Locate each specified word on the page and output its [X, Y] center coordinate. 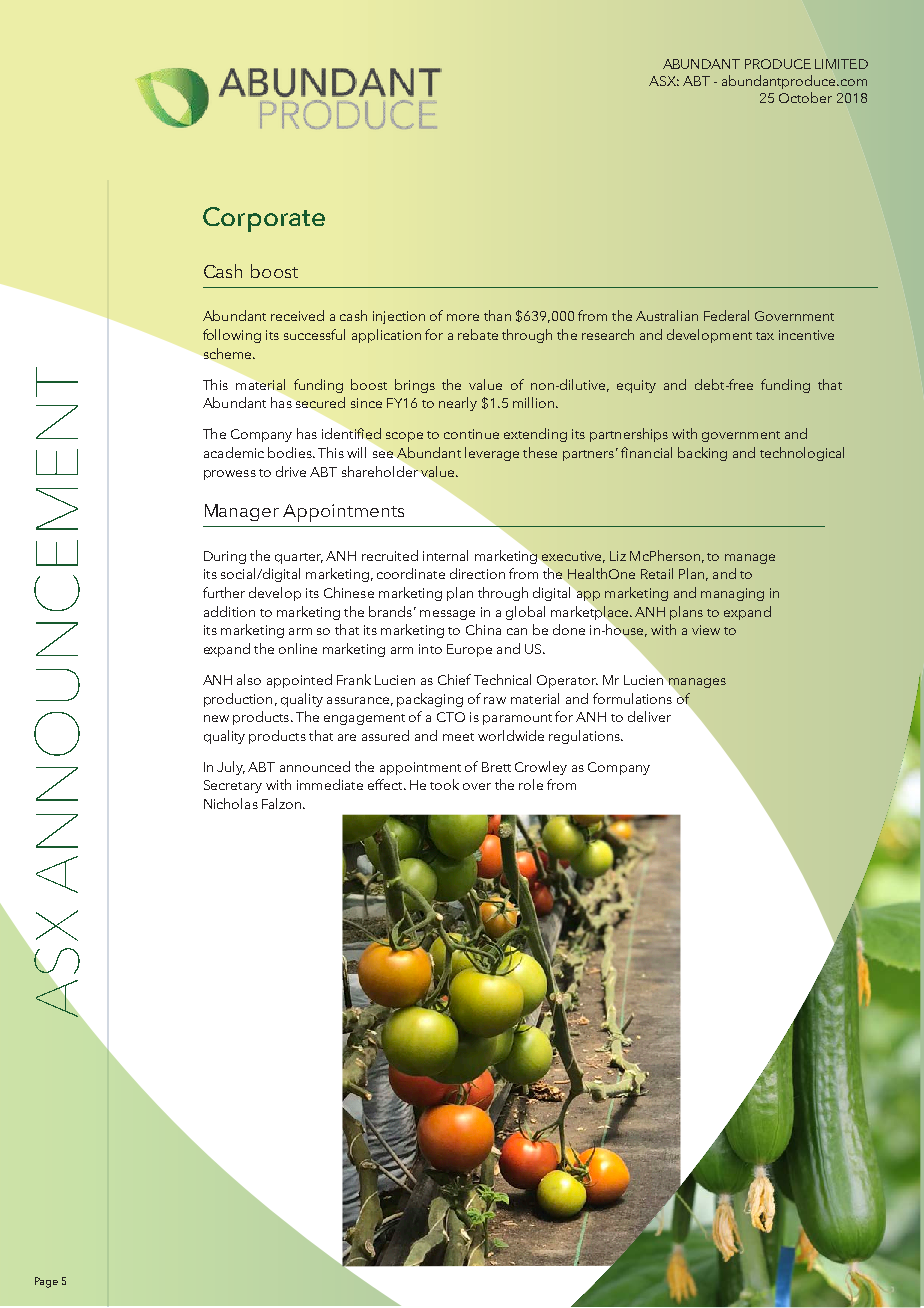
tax [765, 336]
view [706, 630]
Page [46, 1282]
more [463, 317]
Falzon [283, 803]
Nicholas [231, 803]
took [444, 784]
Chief [454, 679]
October [805, 97]
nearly [458, 404]
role [531, 784]
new [216, 718]
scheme [229, 353]
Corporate [264, 219]
